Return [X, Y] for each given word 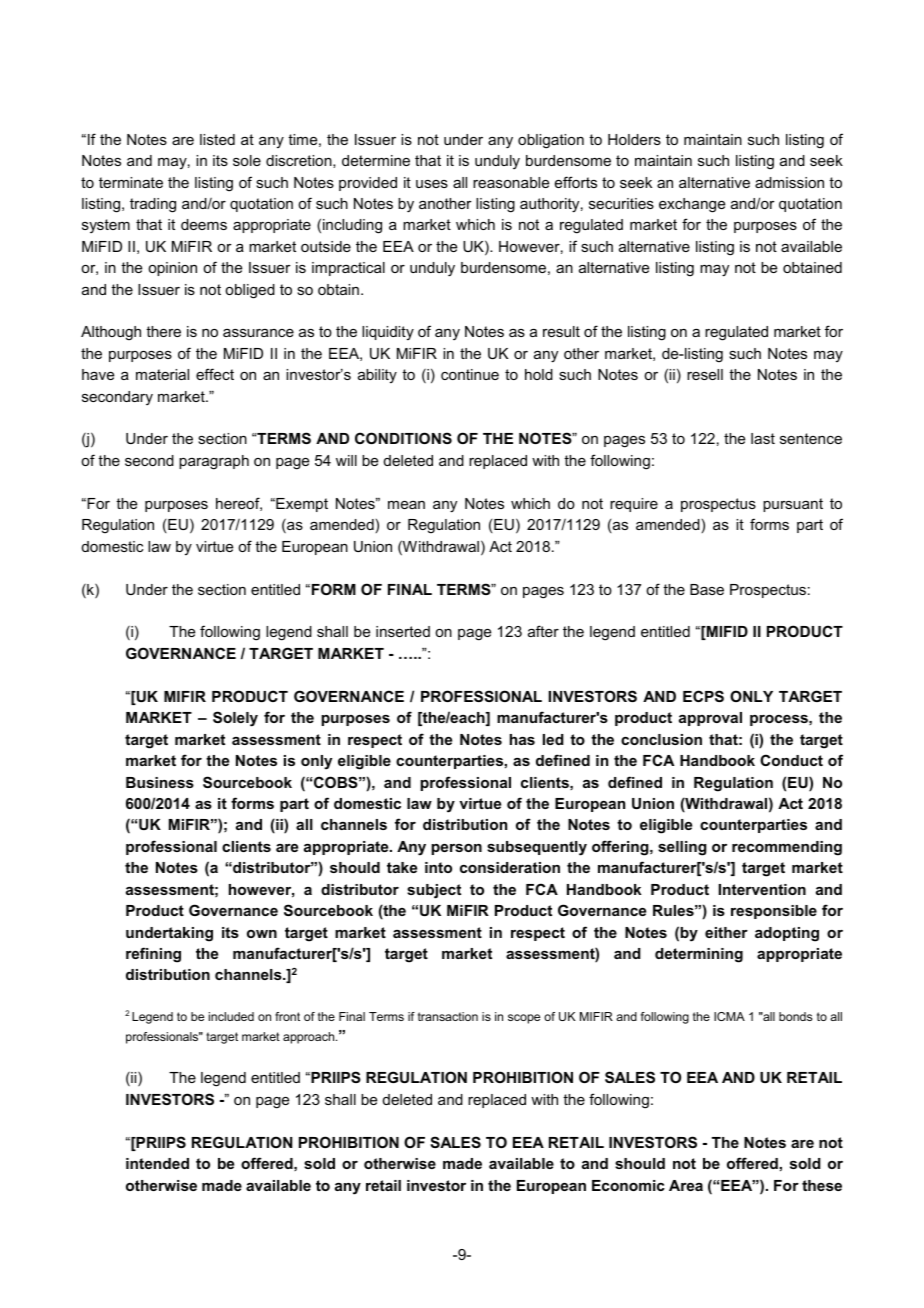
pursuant [793, 505]
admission [789, 182]
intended [157, 1163]
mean [406, 505]
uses [432, 184]
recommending [787, 848]
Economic [628, 1185]
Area [686, 1185]
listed [217, 139]
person [456, 849]
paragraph [214, 462]
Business [160, 782]
